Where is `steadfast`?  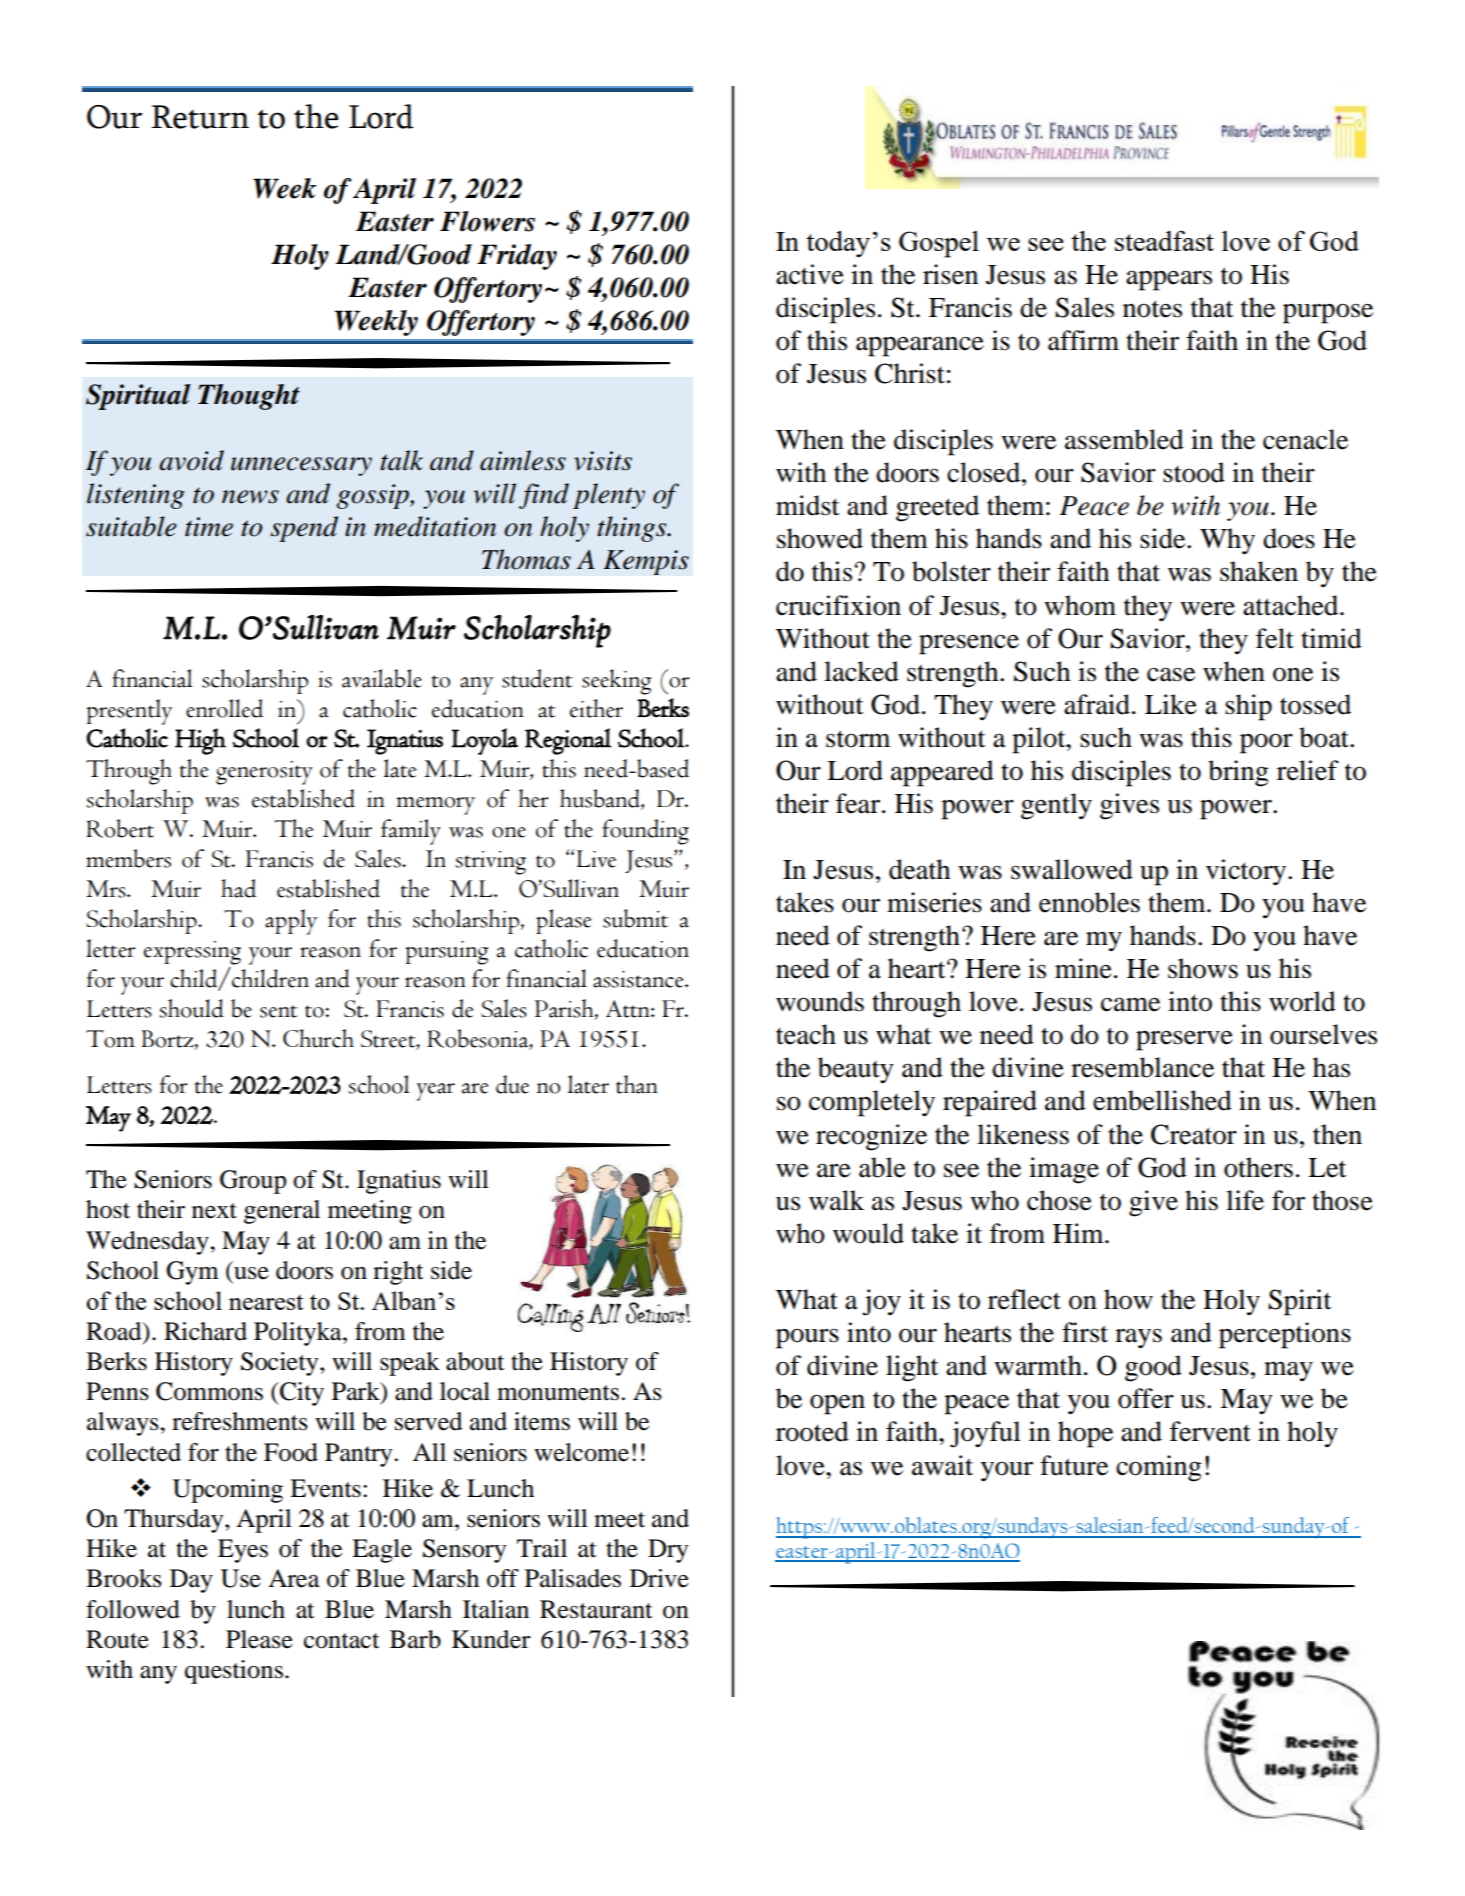 steadfast is located at coordinates (1164, 241).
